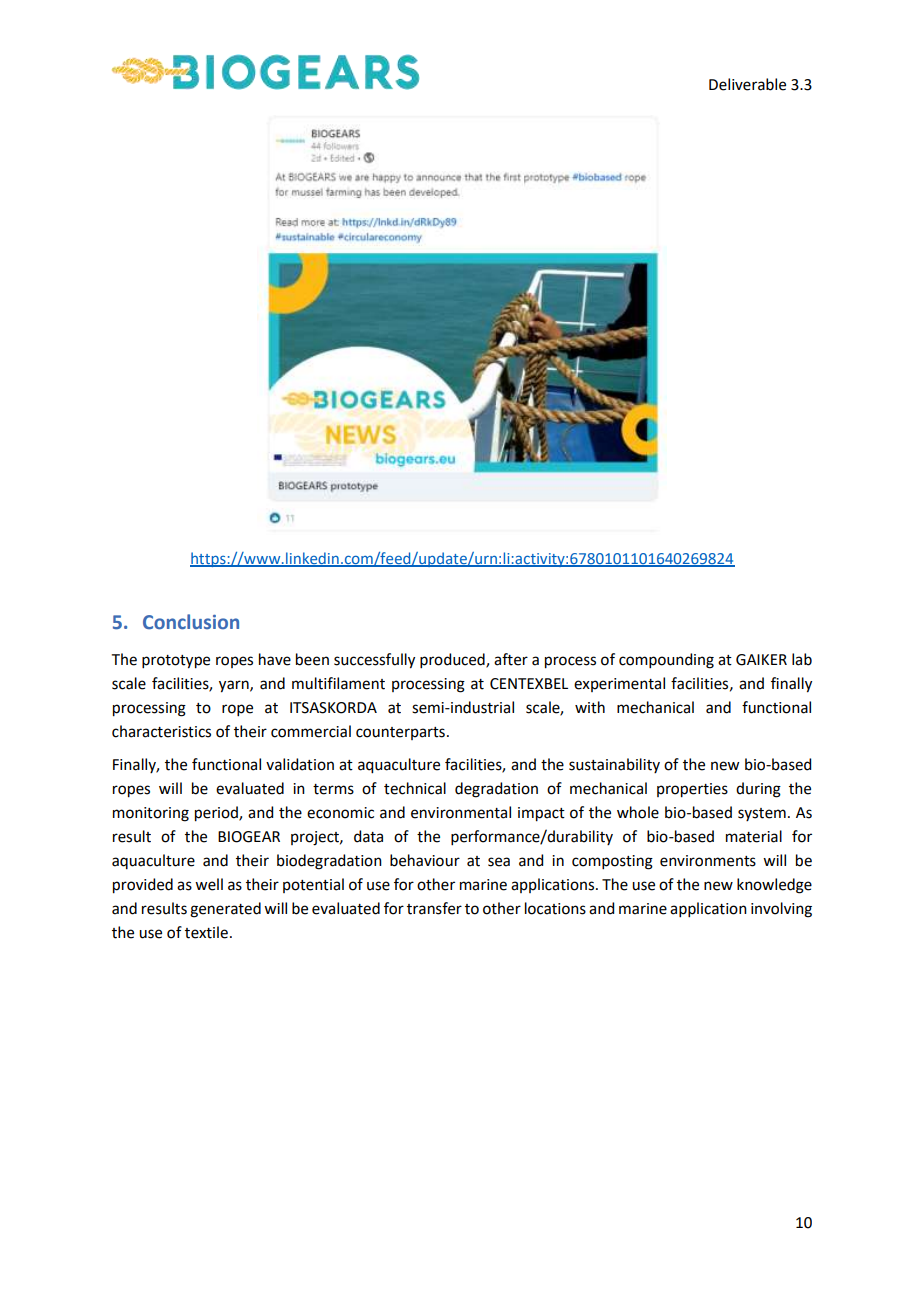  I want to click on generated, so click(225, 910).
